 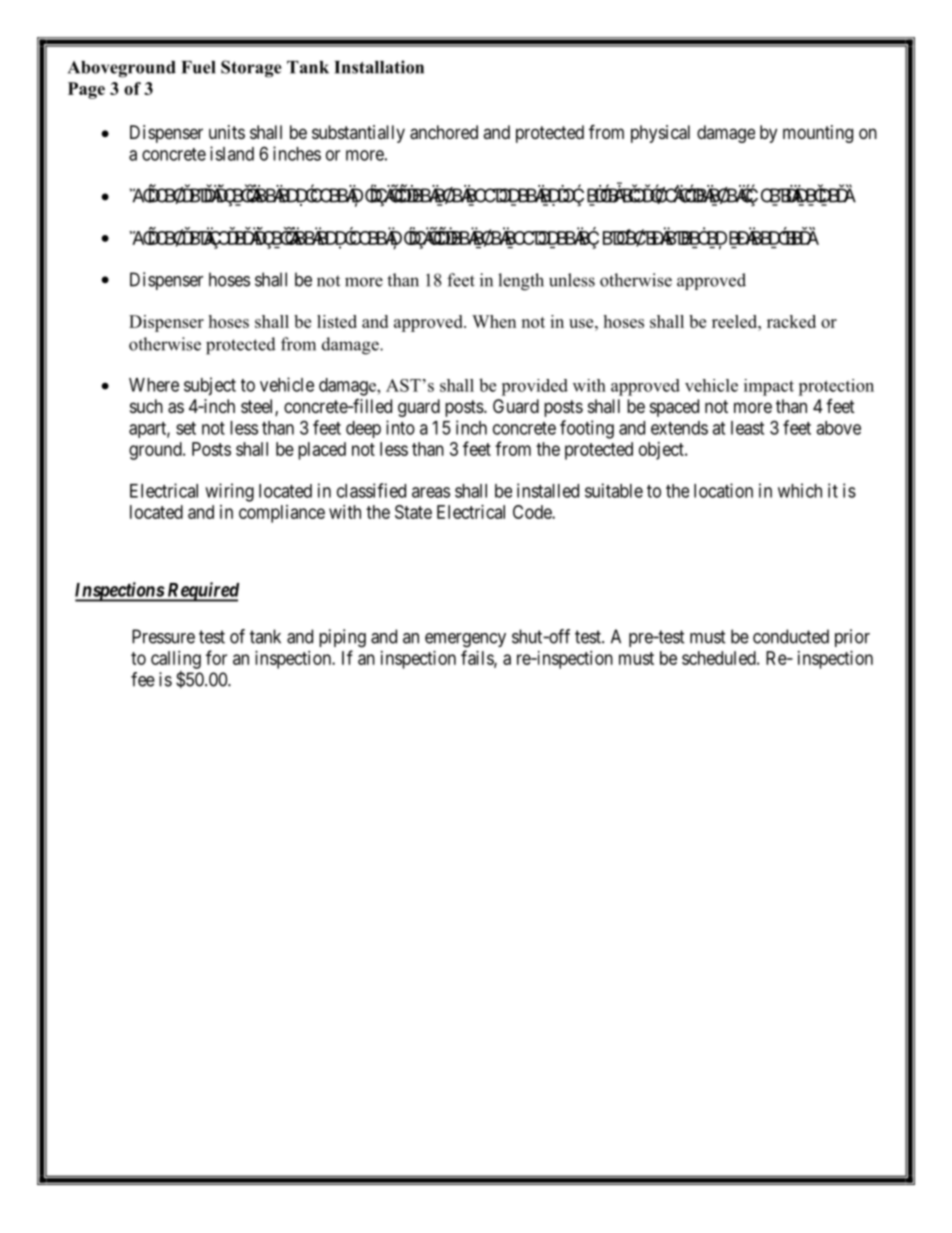 I want to click on Installation, so click(x=379, y=67).
